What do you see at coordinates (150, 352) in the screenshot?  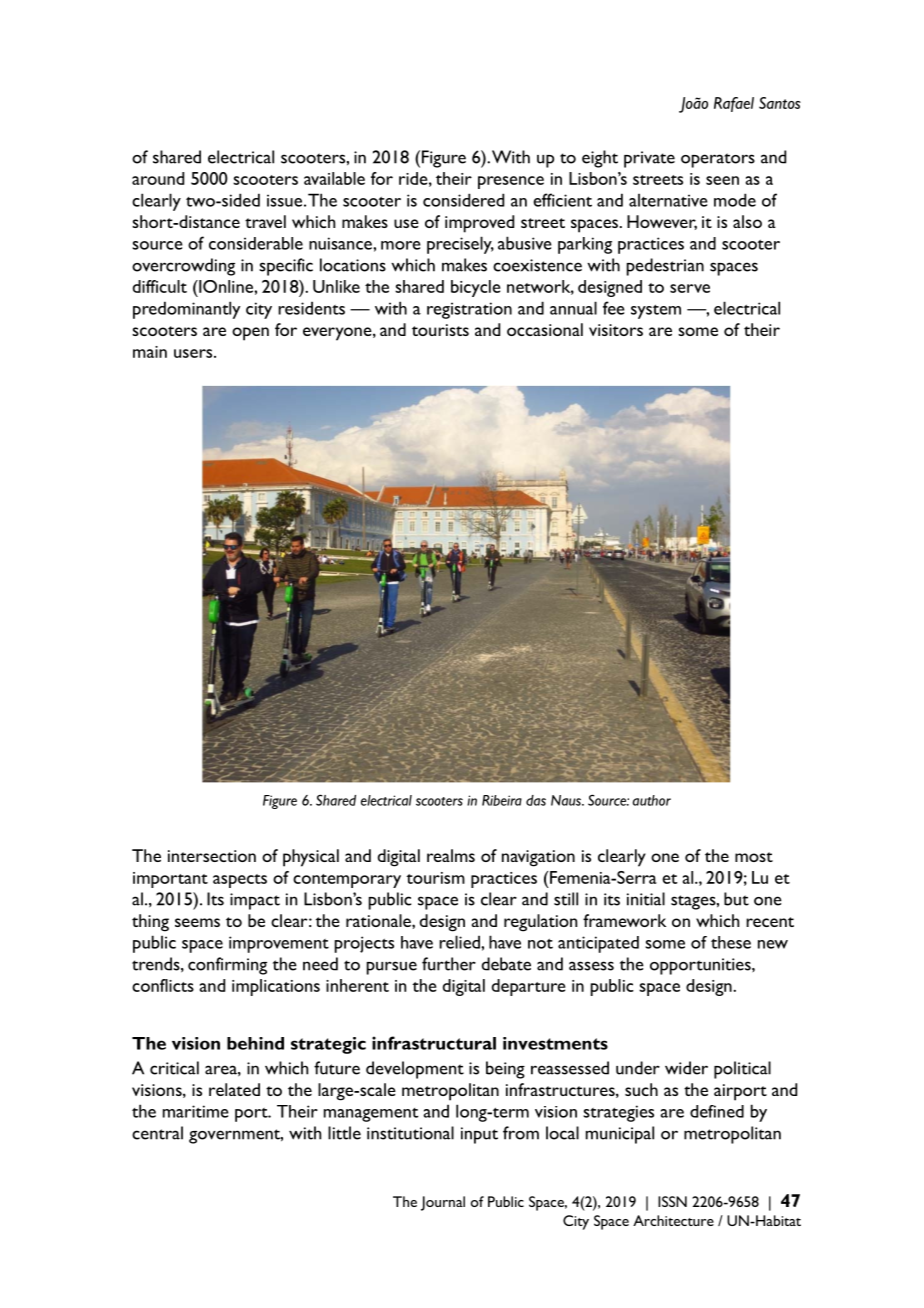 I see `main` at bounding box center [150, 352].
